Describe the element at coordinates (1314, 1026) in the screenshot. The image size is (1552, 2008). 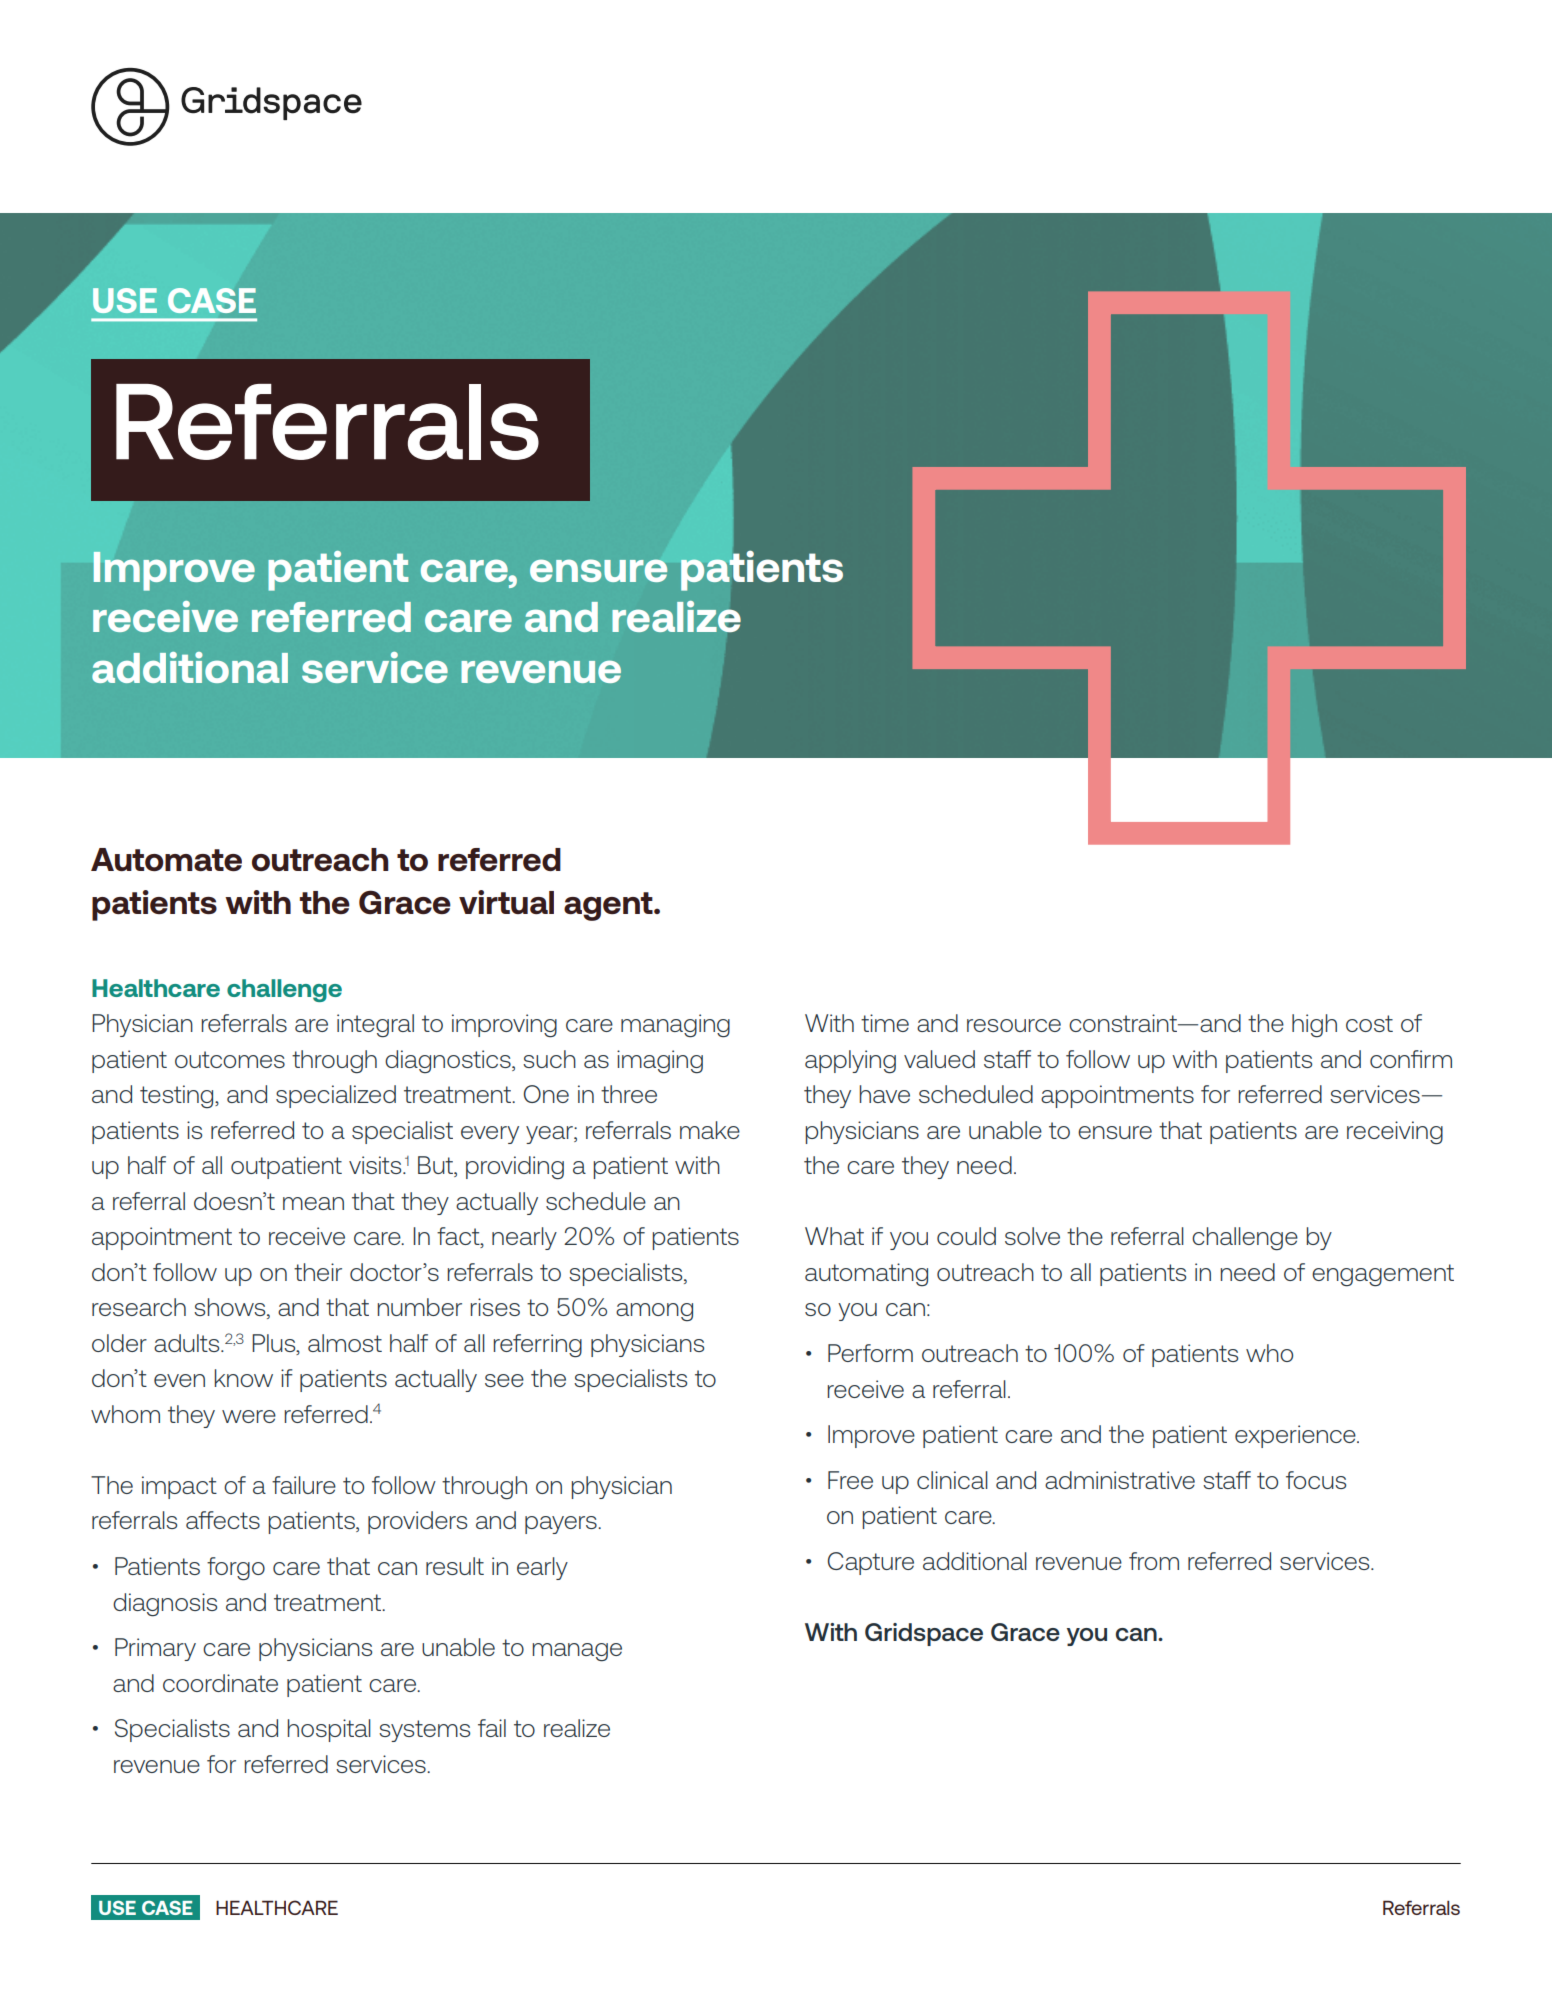
I see `high` at that location.
